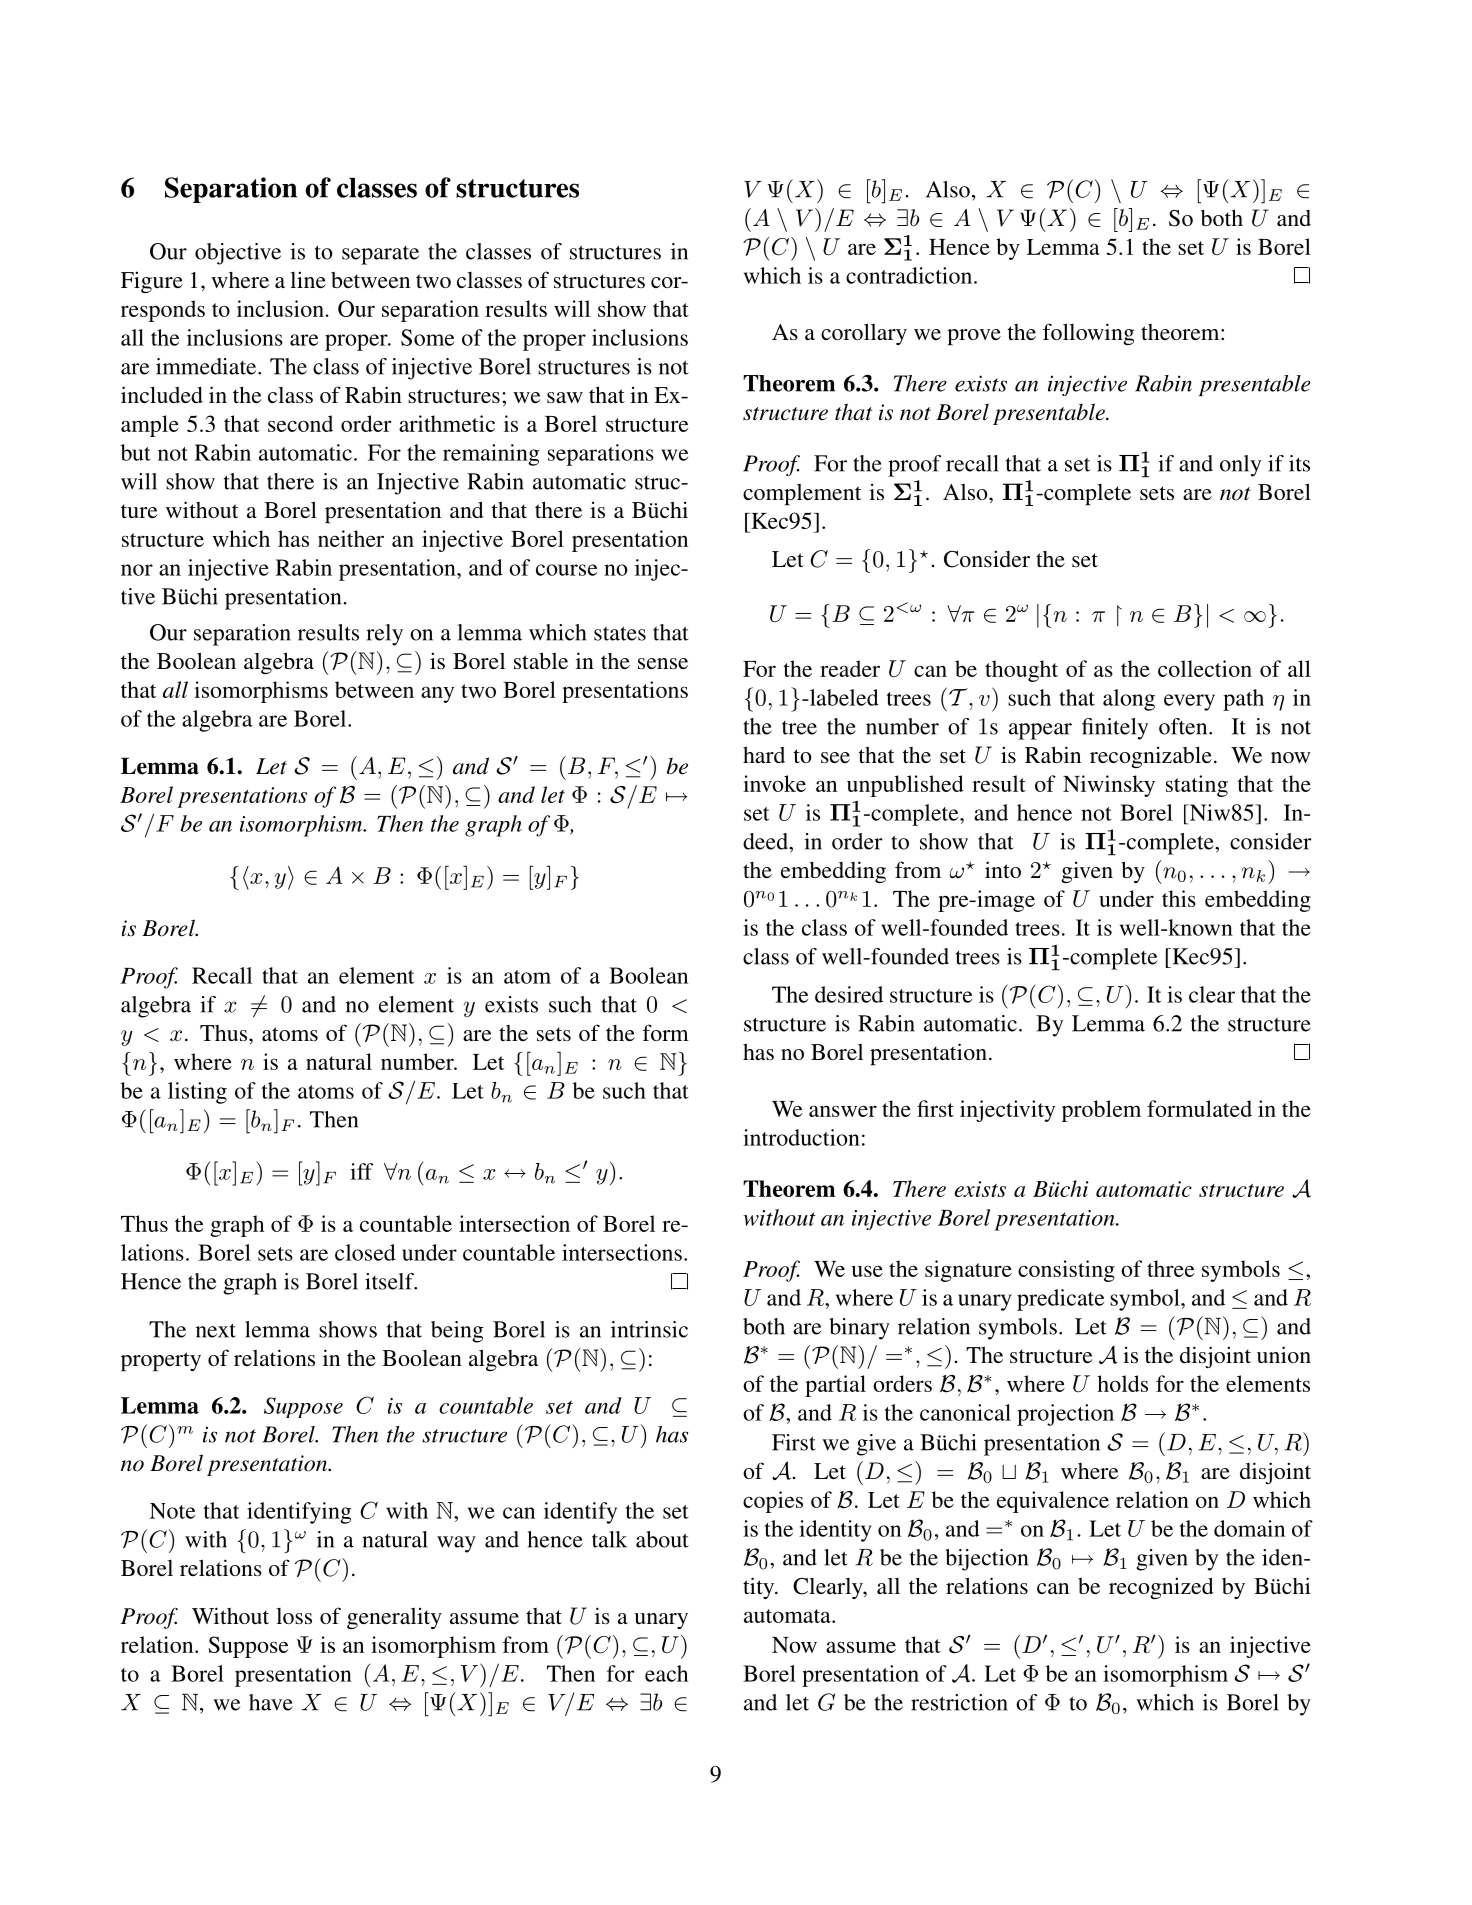  Describe the element at coordinates (361, 1171) in the image. I see `iff` at that location.
